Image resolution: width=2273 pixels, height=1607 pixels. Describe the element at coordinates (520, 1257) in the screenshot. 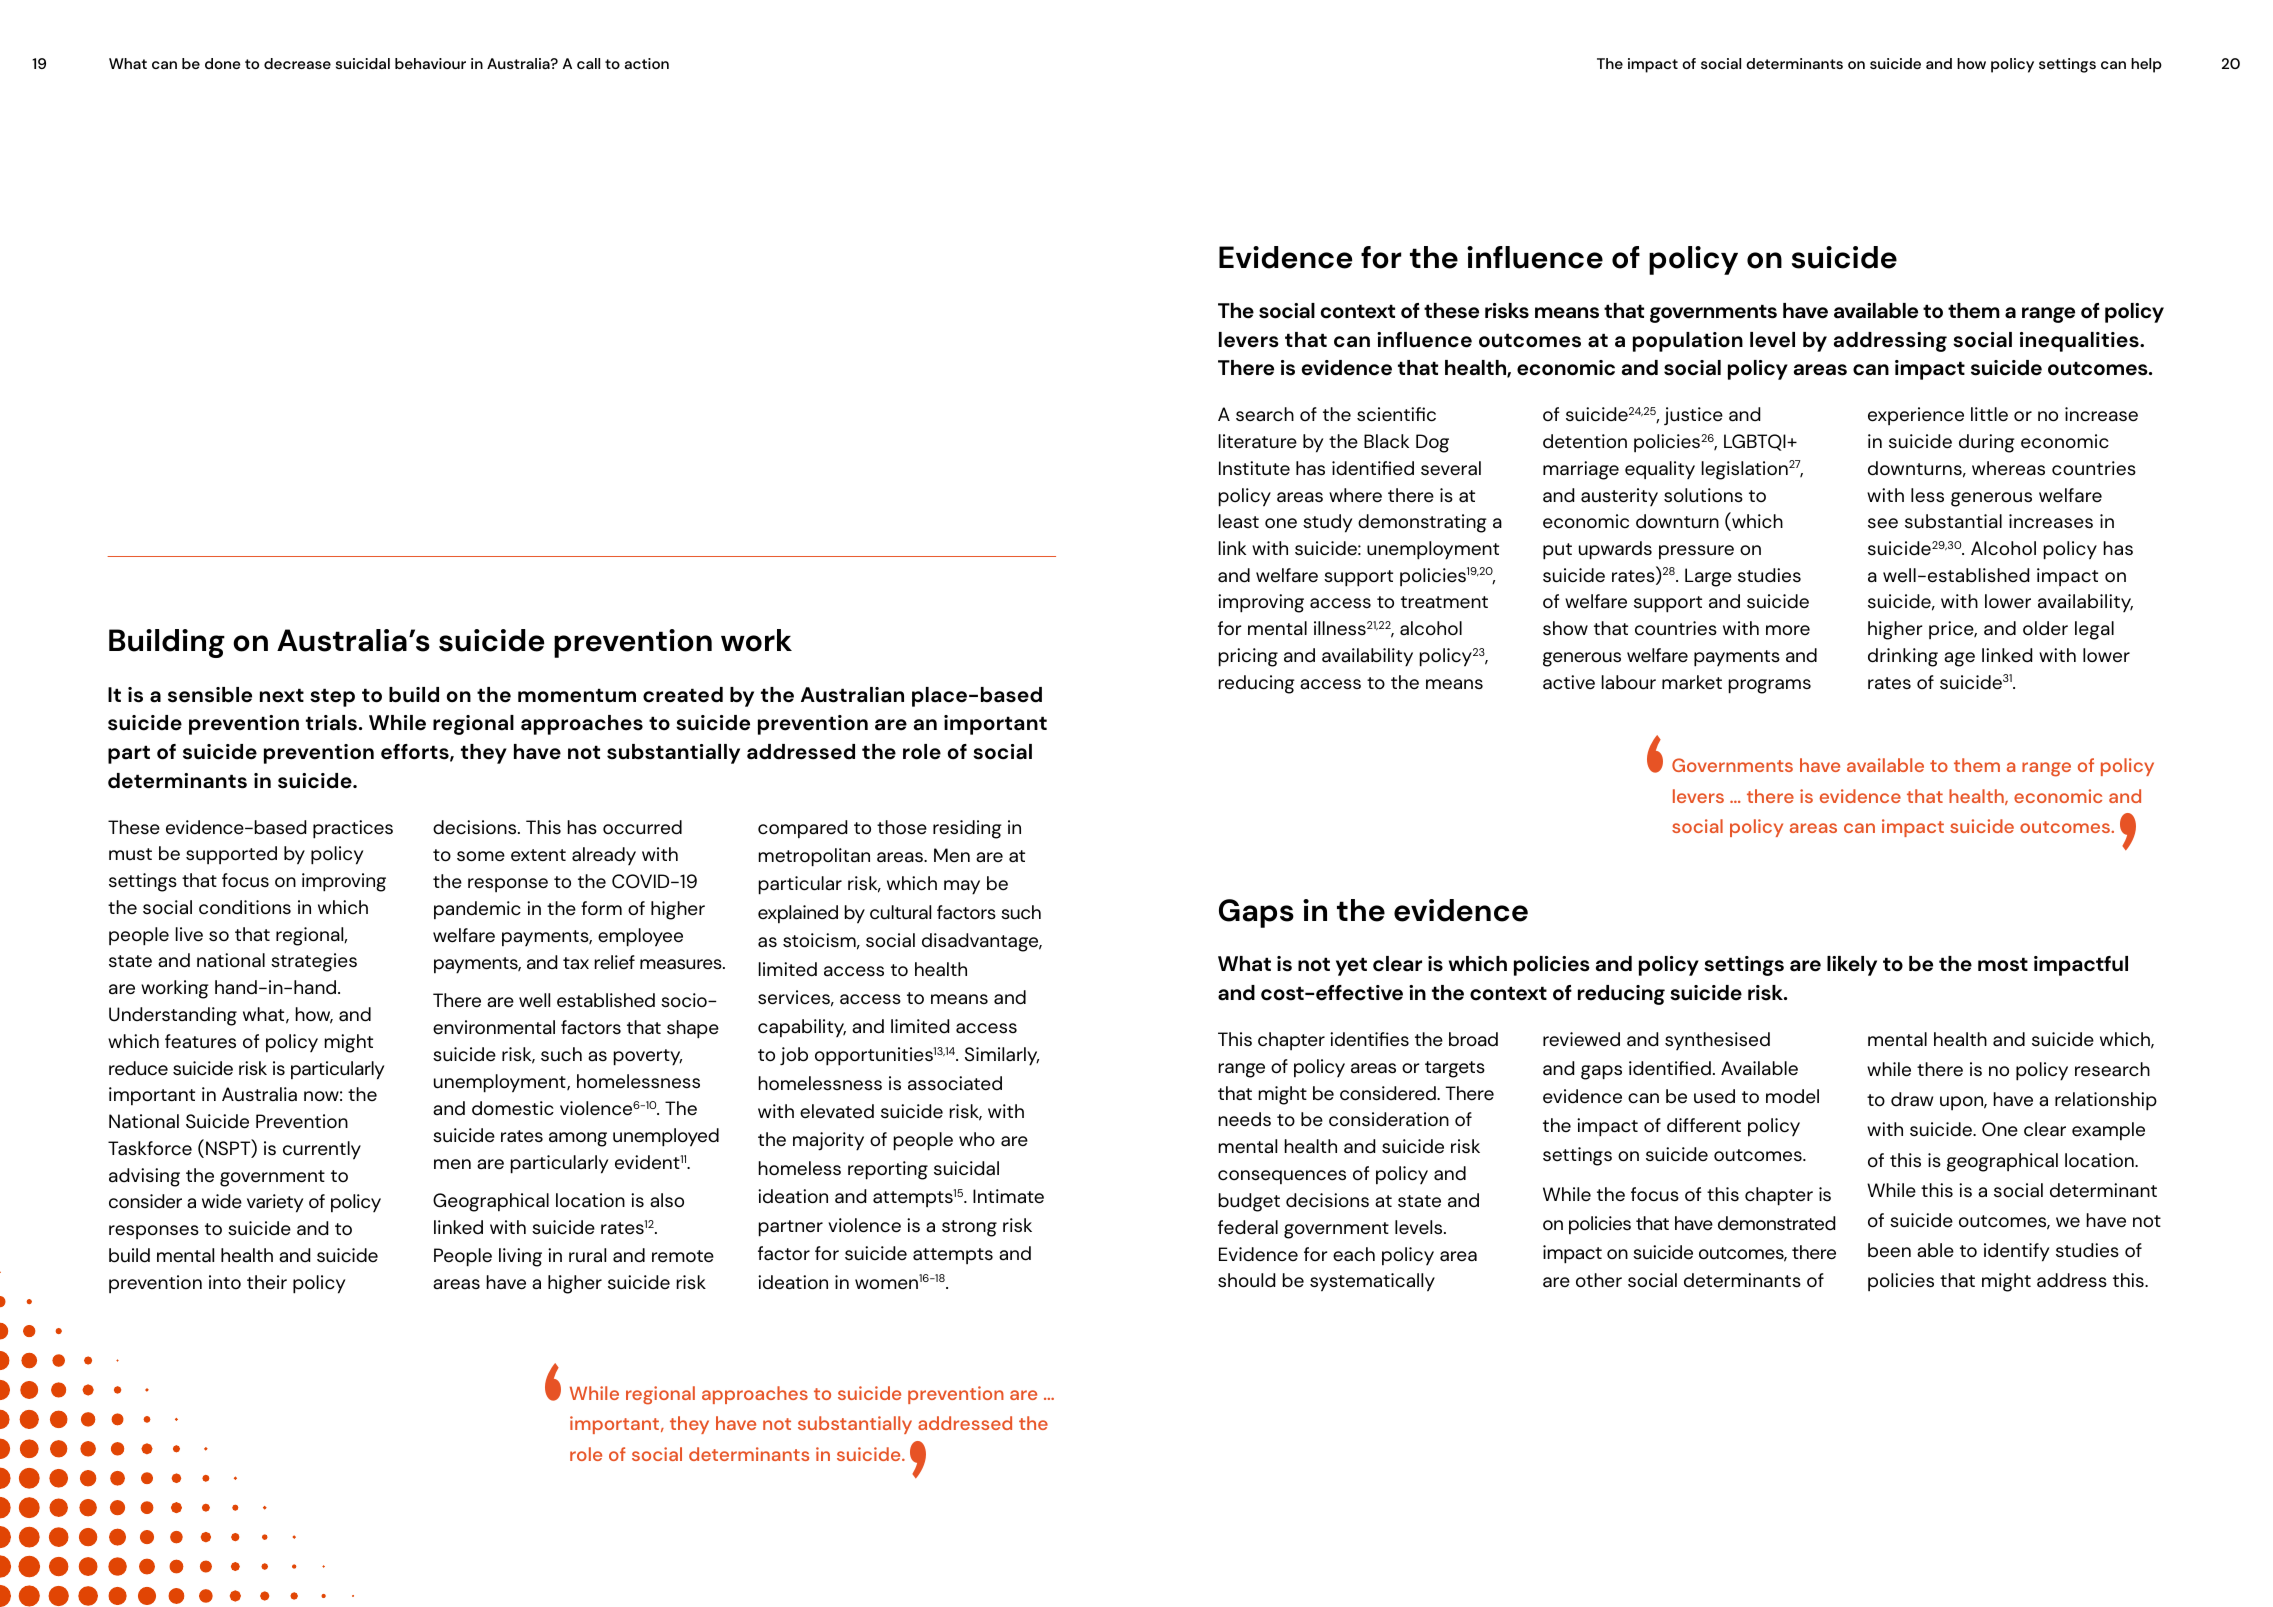

I see `living` at that location.
